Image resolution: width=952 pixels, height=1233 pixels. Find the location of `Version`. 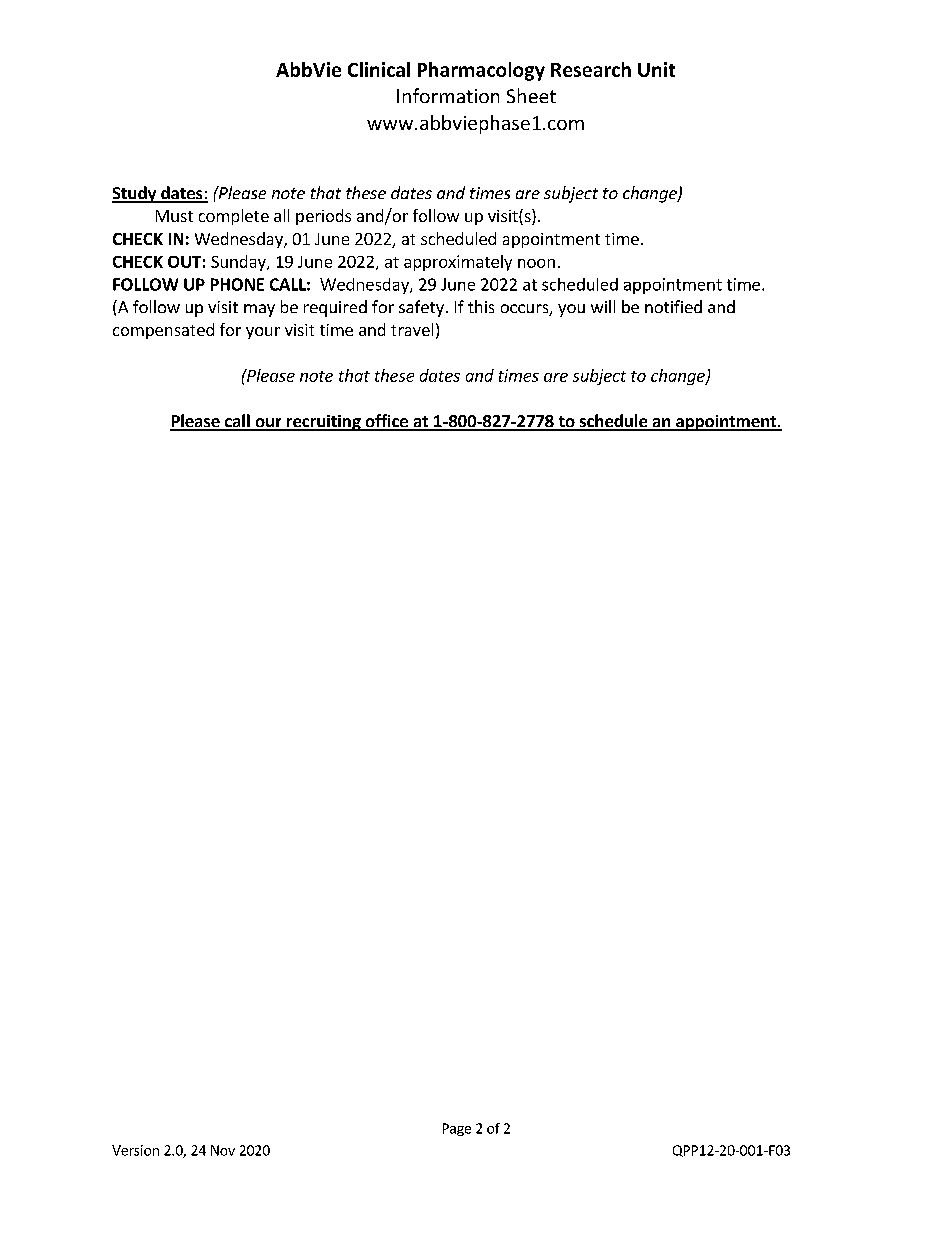

Version is located at coordinates (135, 1150).
